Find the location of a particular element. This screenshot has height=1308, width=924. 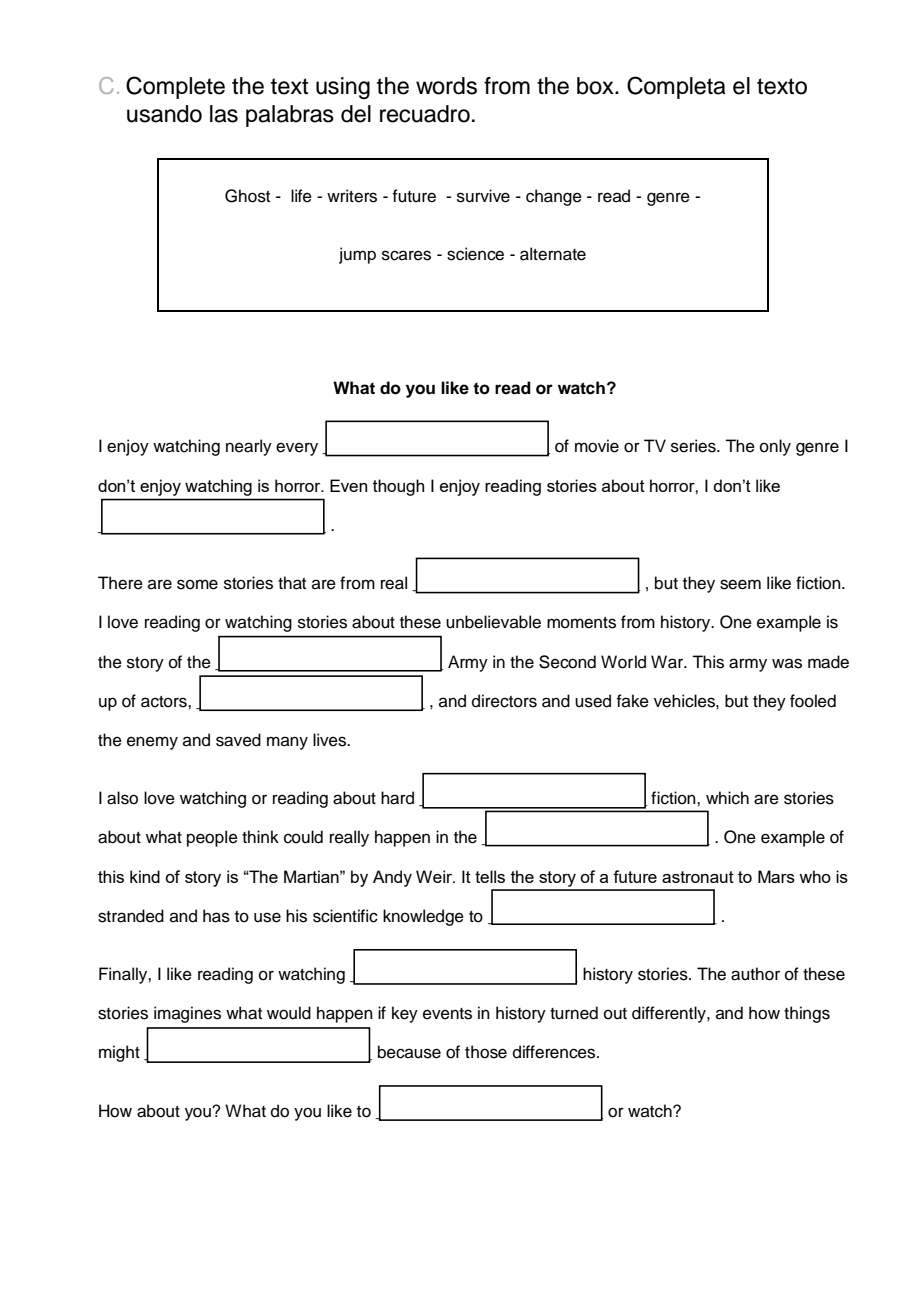

imagines is located at coordinates (187, 1014).
